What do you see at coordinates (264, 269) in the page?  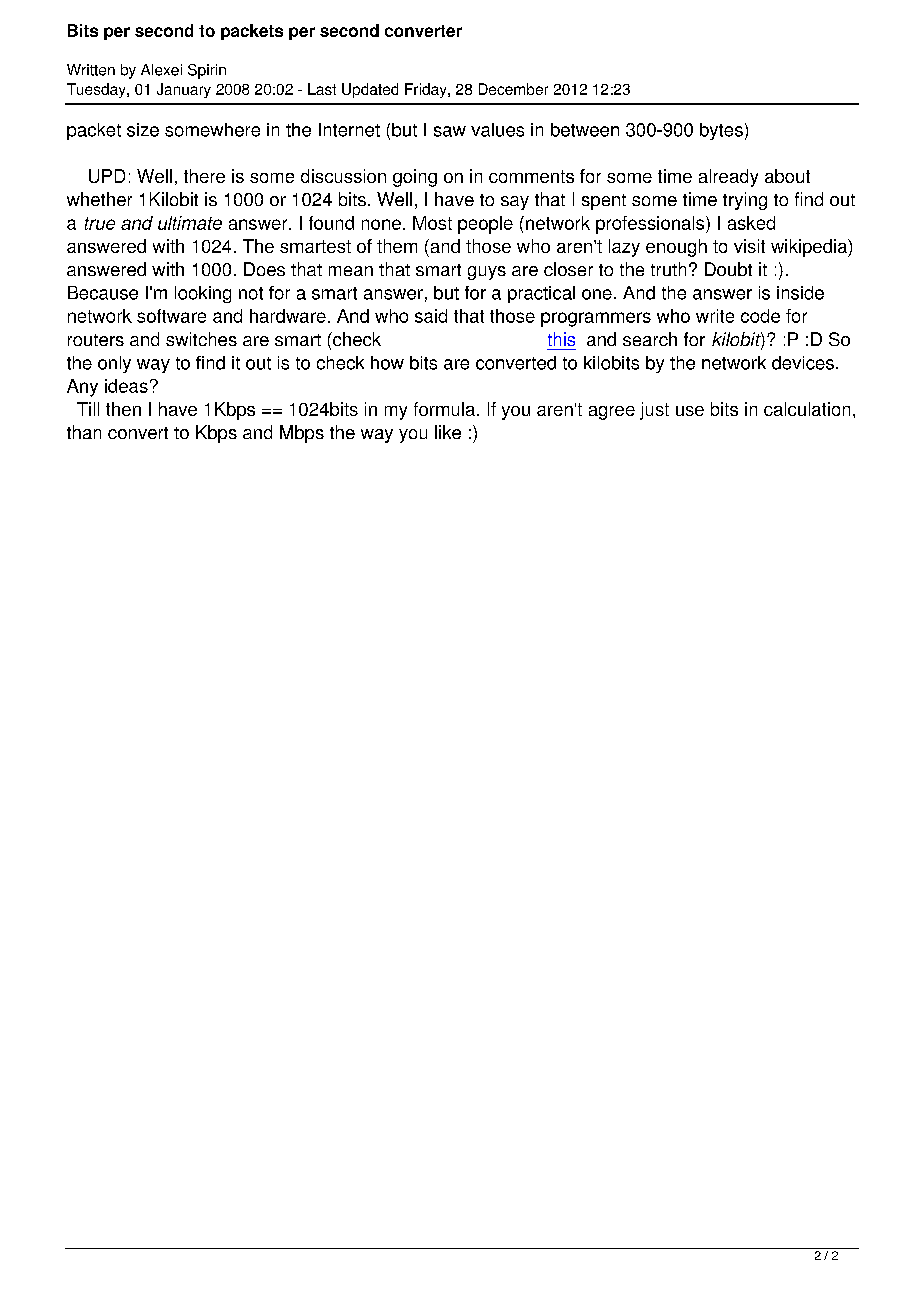 I see `Does` at bounding box center [264, 269].
